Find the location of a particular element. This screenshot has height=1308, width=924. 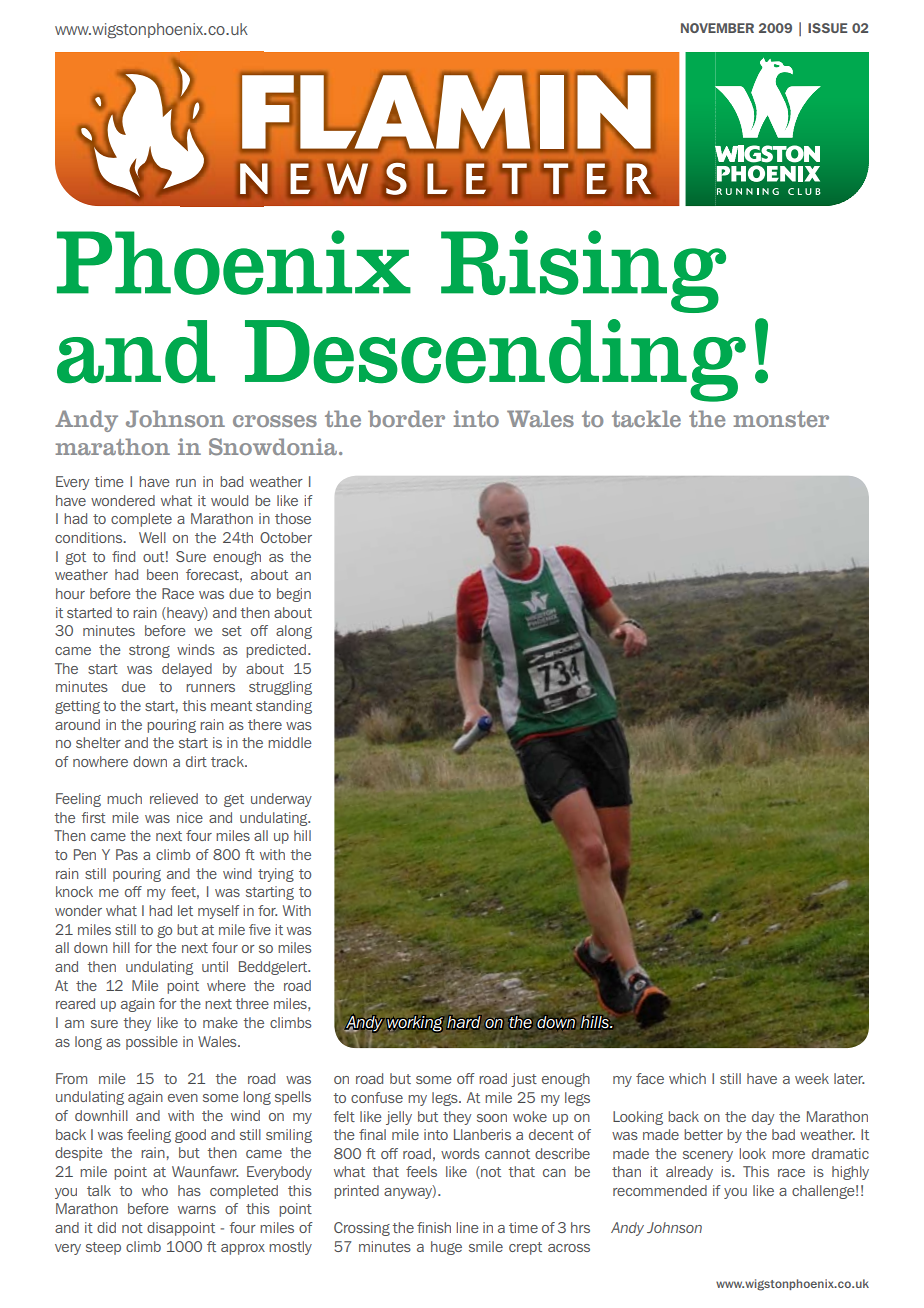

find is located at coordinates (123, 556).
